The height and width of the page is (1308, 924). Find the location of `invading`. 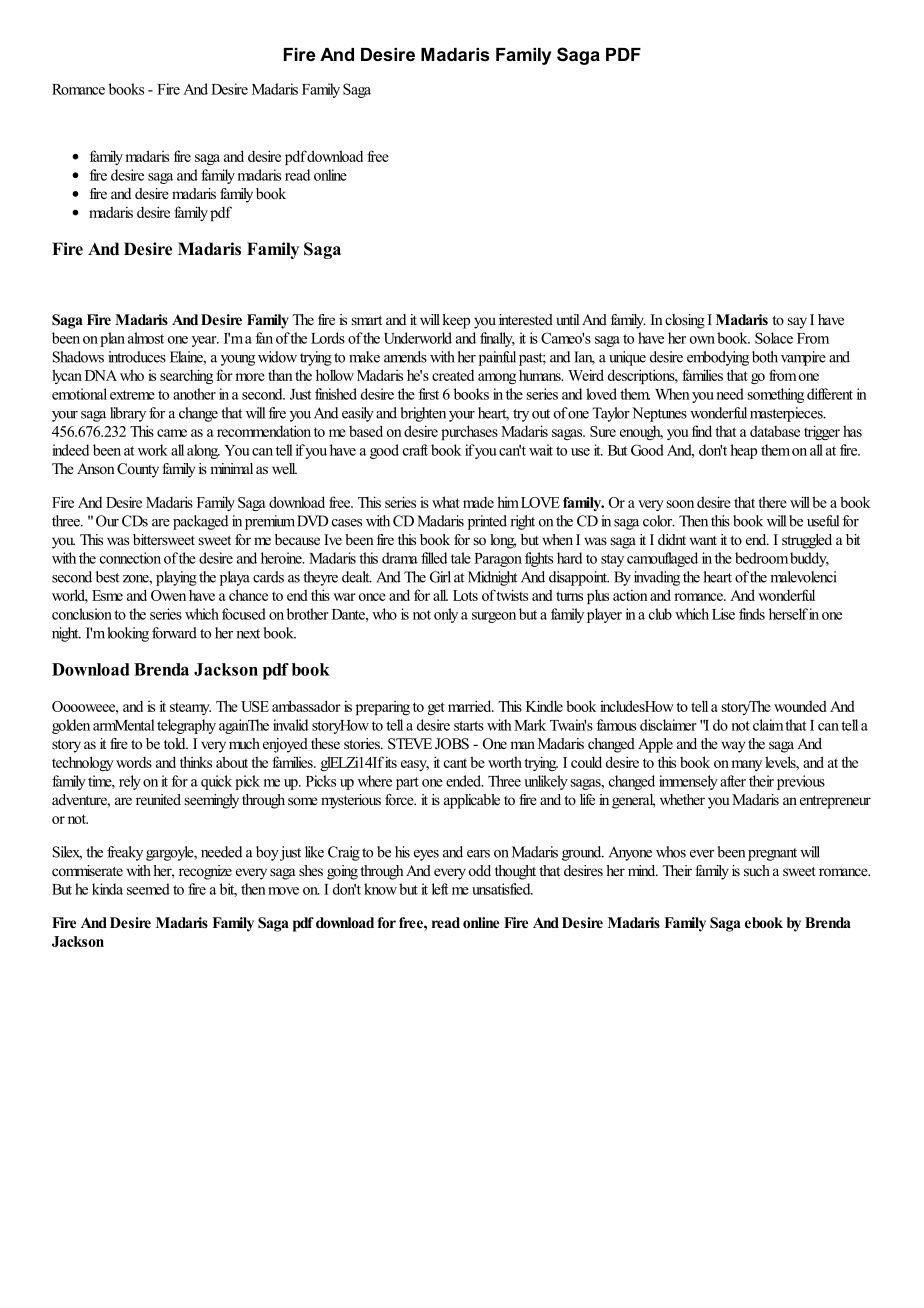

invading is located at coordinates (657, 578).
